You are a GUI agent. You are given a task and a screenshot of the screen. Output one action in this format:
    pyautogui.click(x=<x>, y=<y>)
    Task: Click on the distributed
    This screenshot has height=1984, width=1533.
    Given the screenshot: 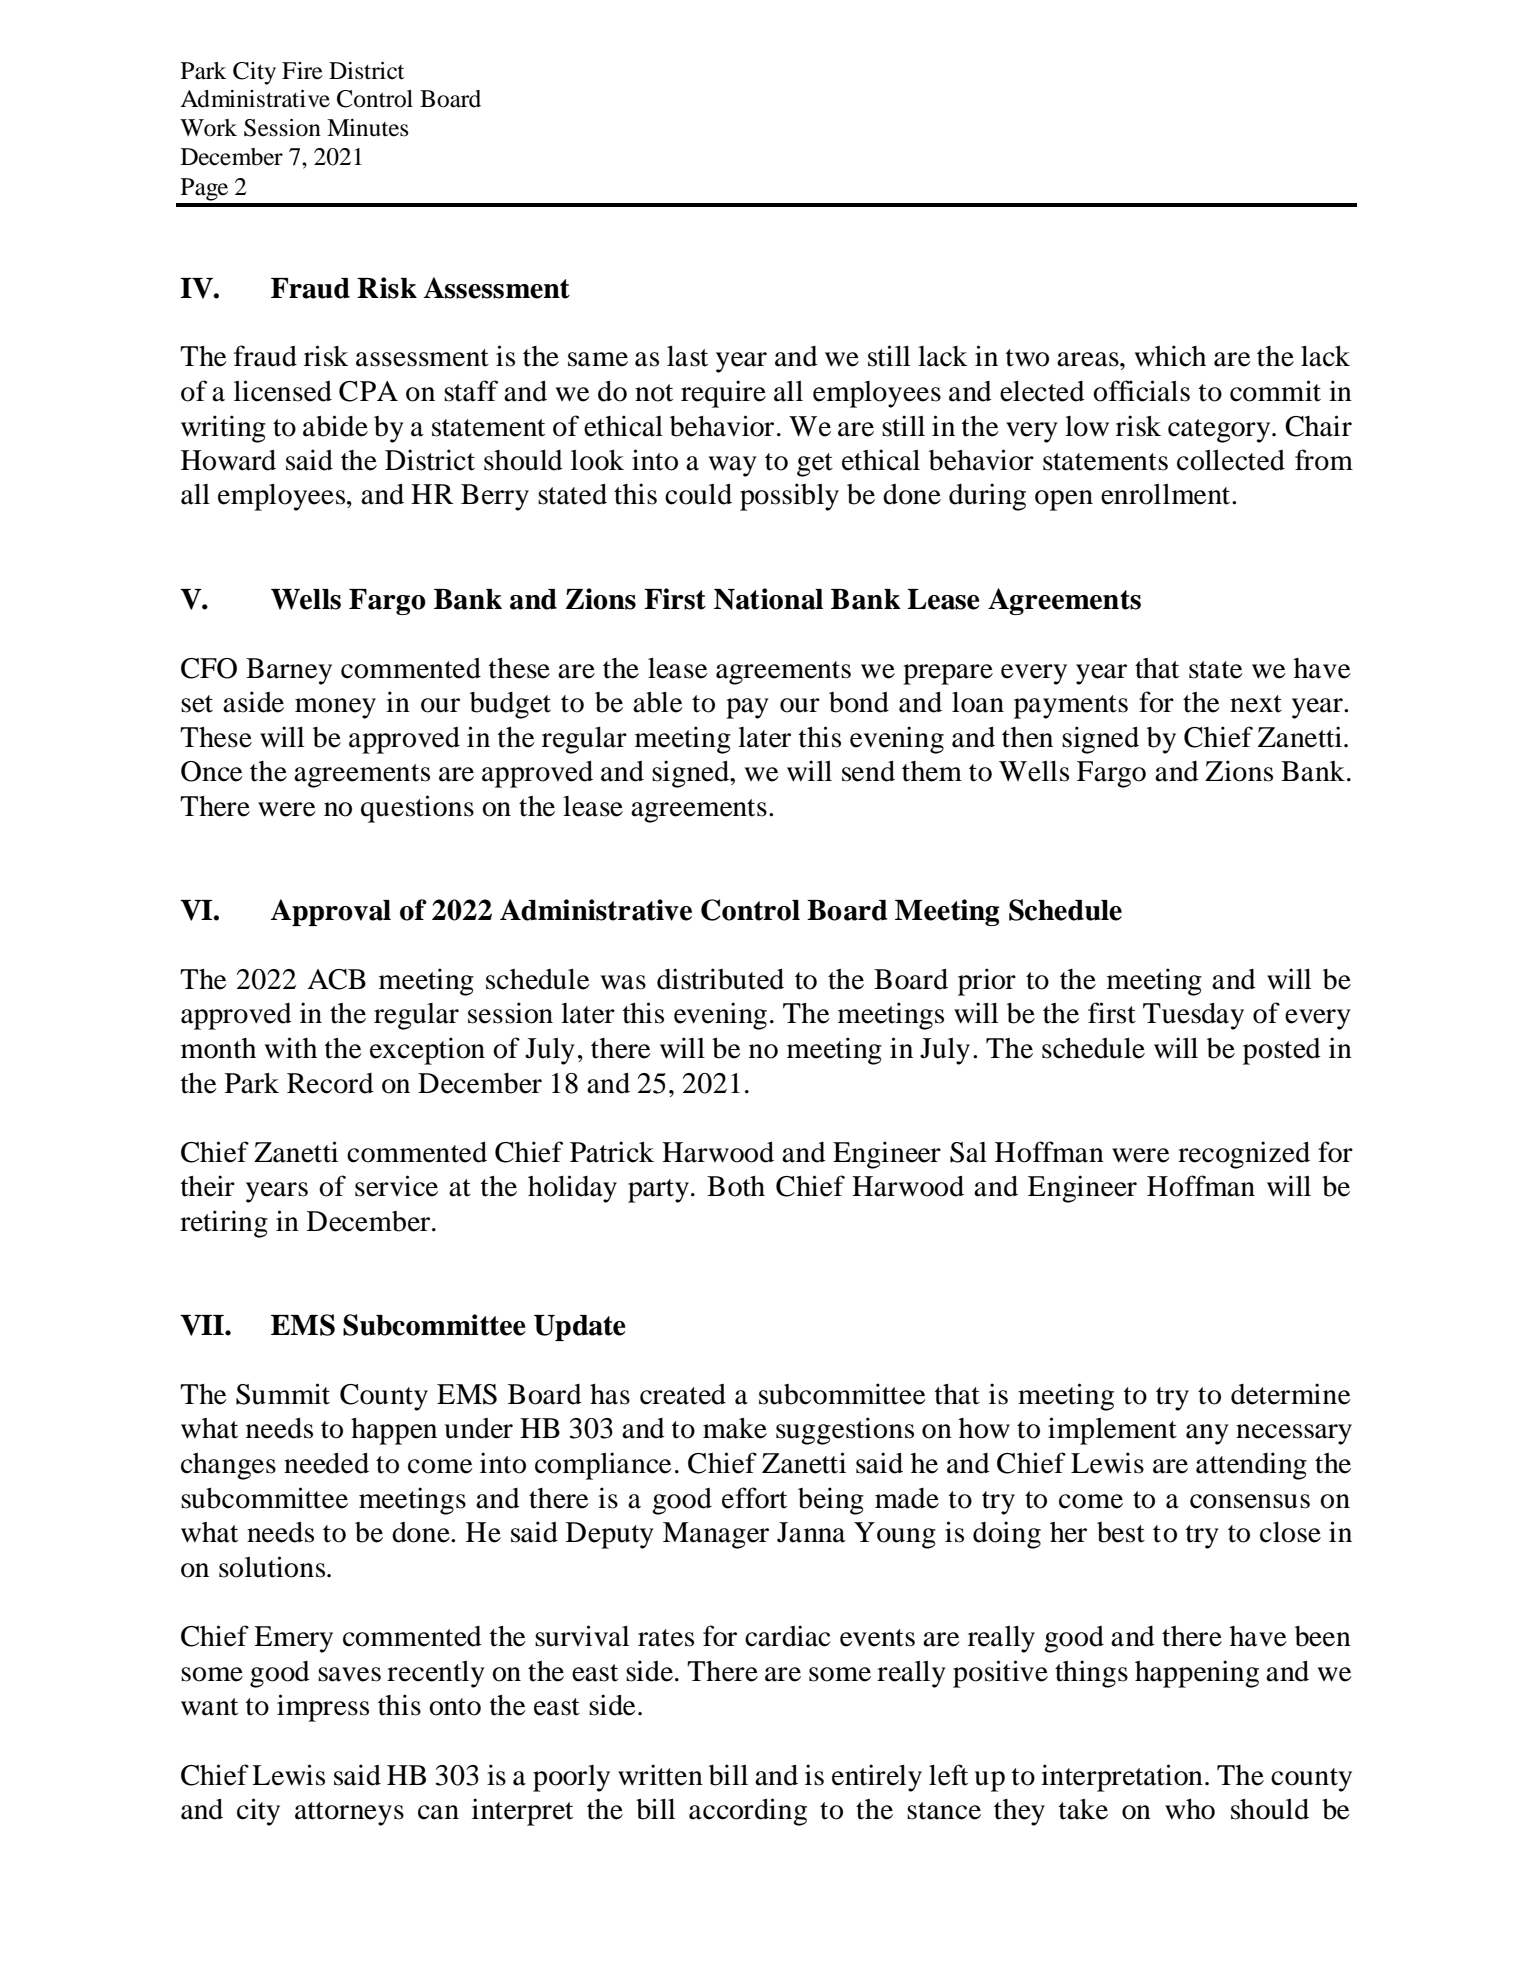 What is the action you would take?
    pyautogui.click(x=720, y=979)
